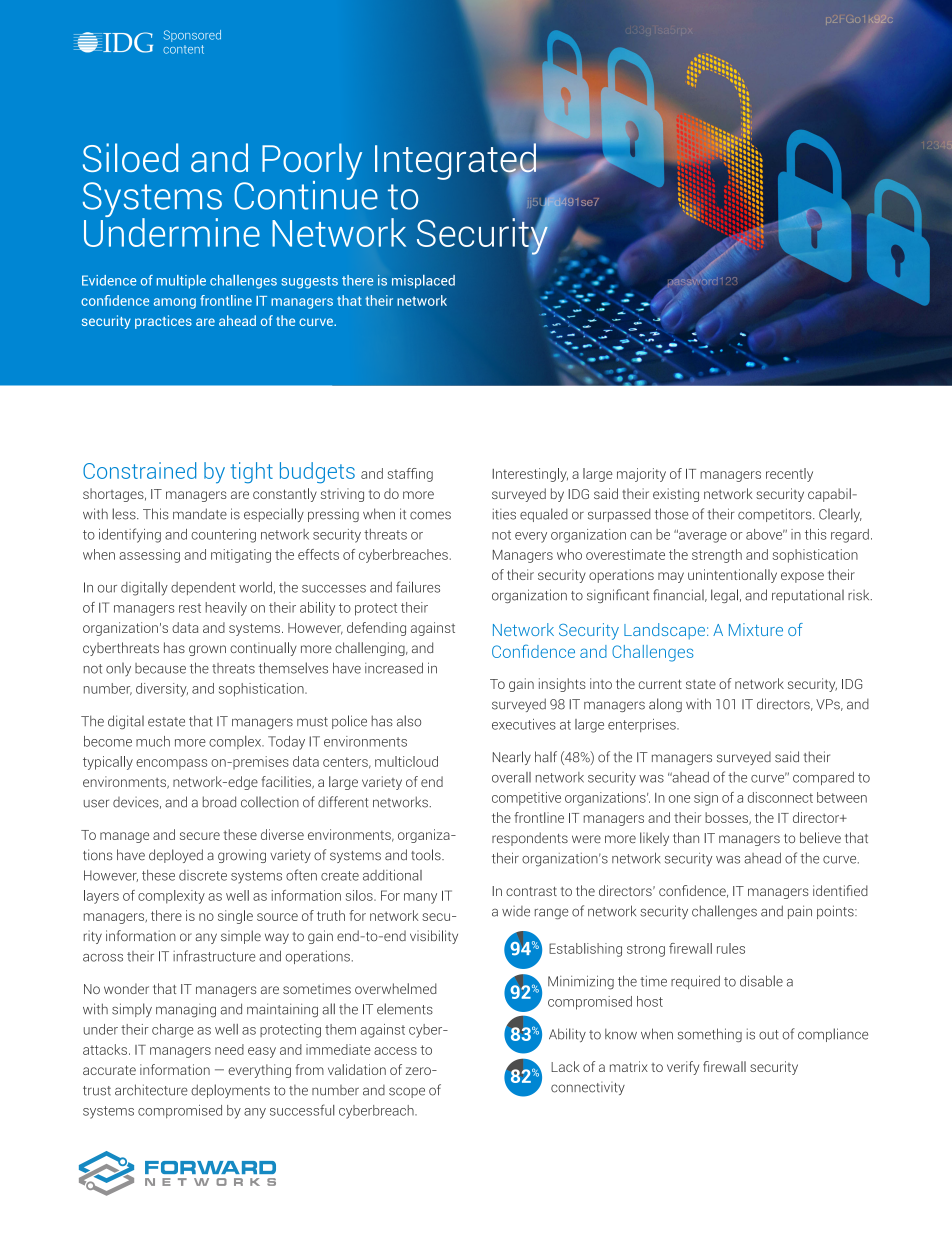 The width and height of the screenshot is (952, 1233). I want to click on respondents, so click(530, 839).
